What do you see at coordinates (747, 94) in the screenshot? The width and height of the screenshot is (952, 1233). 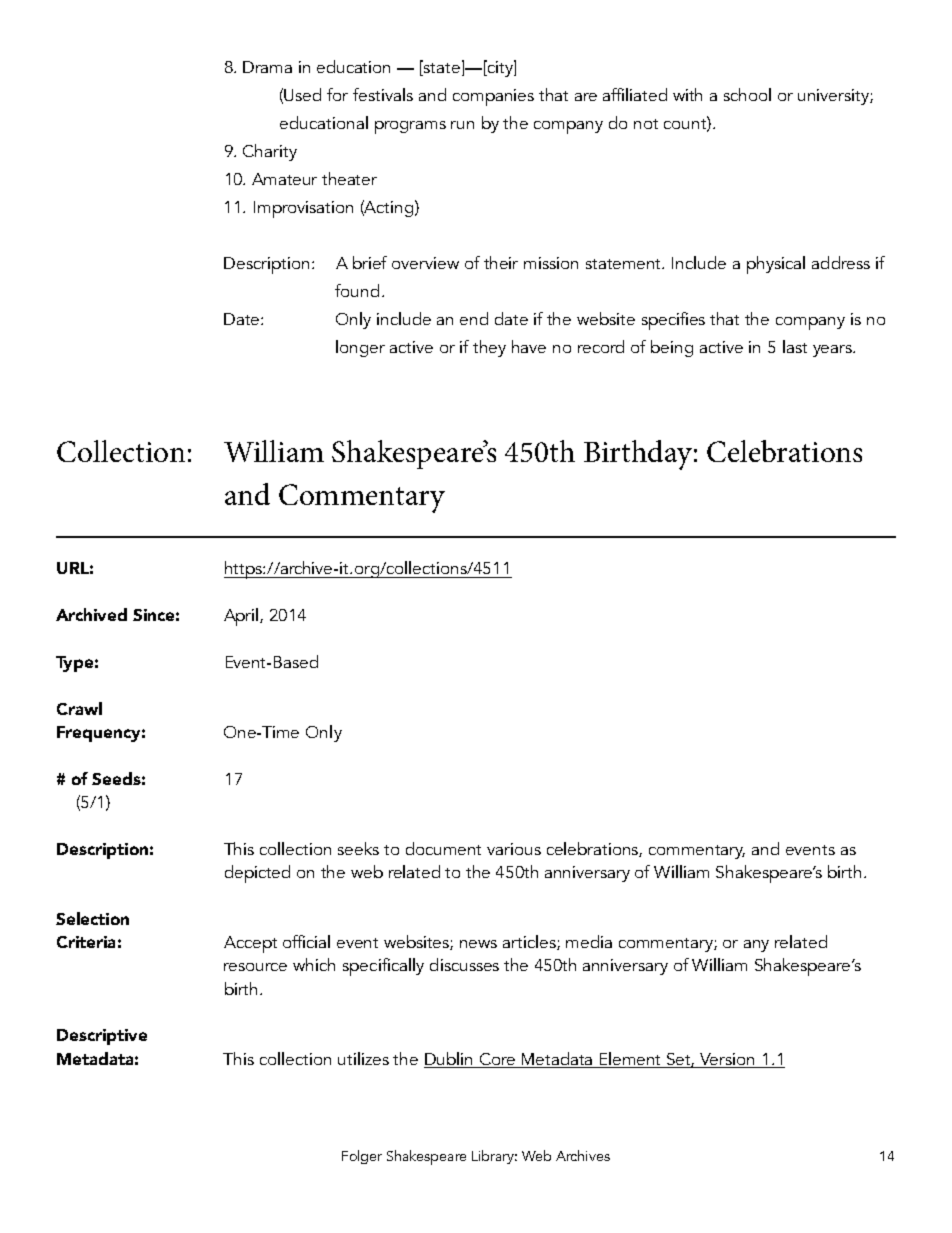 I see `school` at bounding box center [747, 94].
